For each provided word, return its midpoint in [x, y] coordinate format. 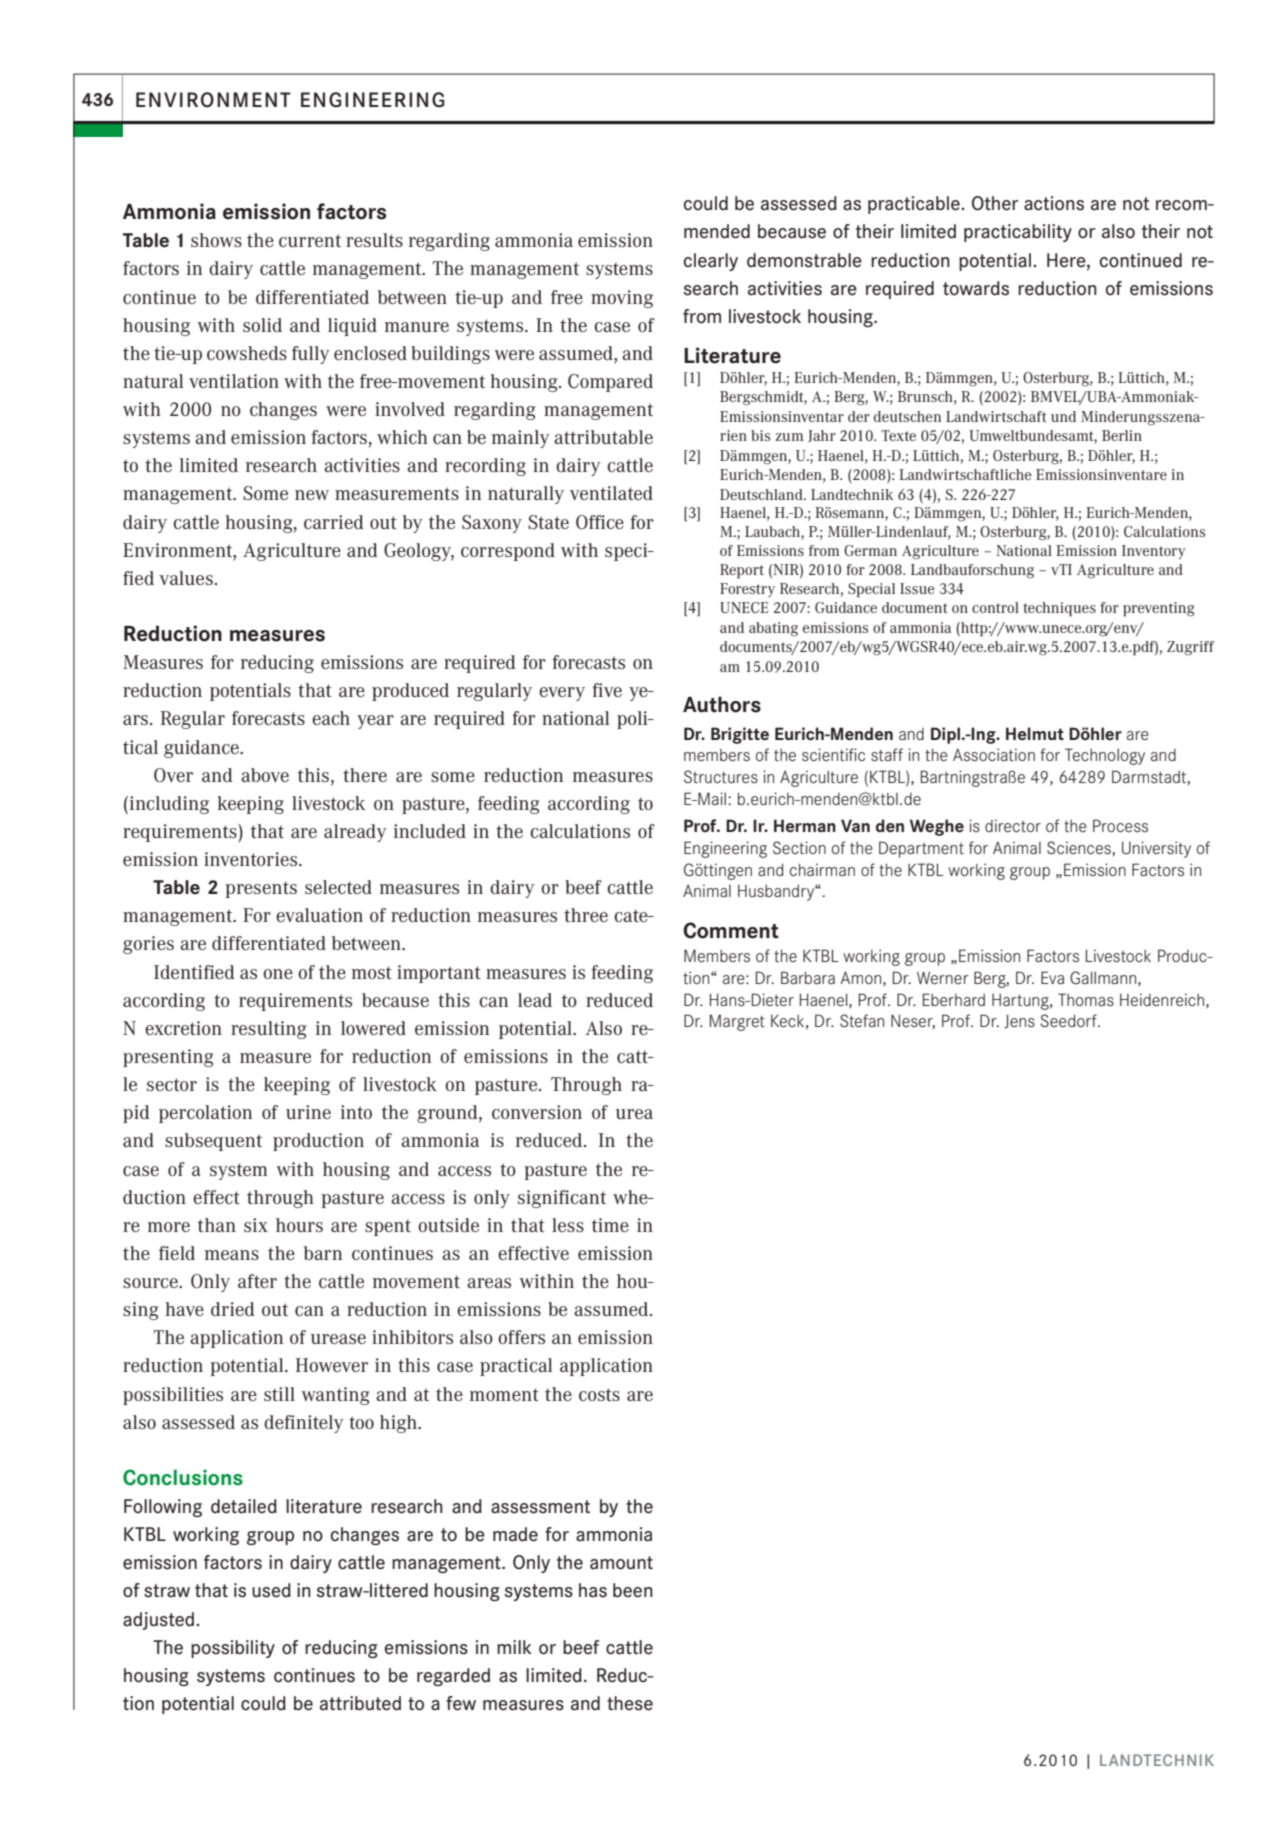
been [633, 1590]
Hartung [1021, 1002]
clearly [711, 262]
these [630, 1703]
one [278, 974]
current [310, 240]
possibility [233, 1649]
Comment [731, 930]
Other [995, 203]
